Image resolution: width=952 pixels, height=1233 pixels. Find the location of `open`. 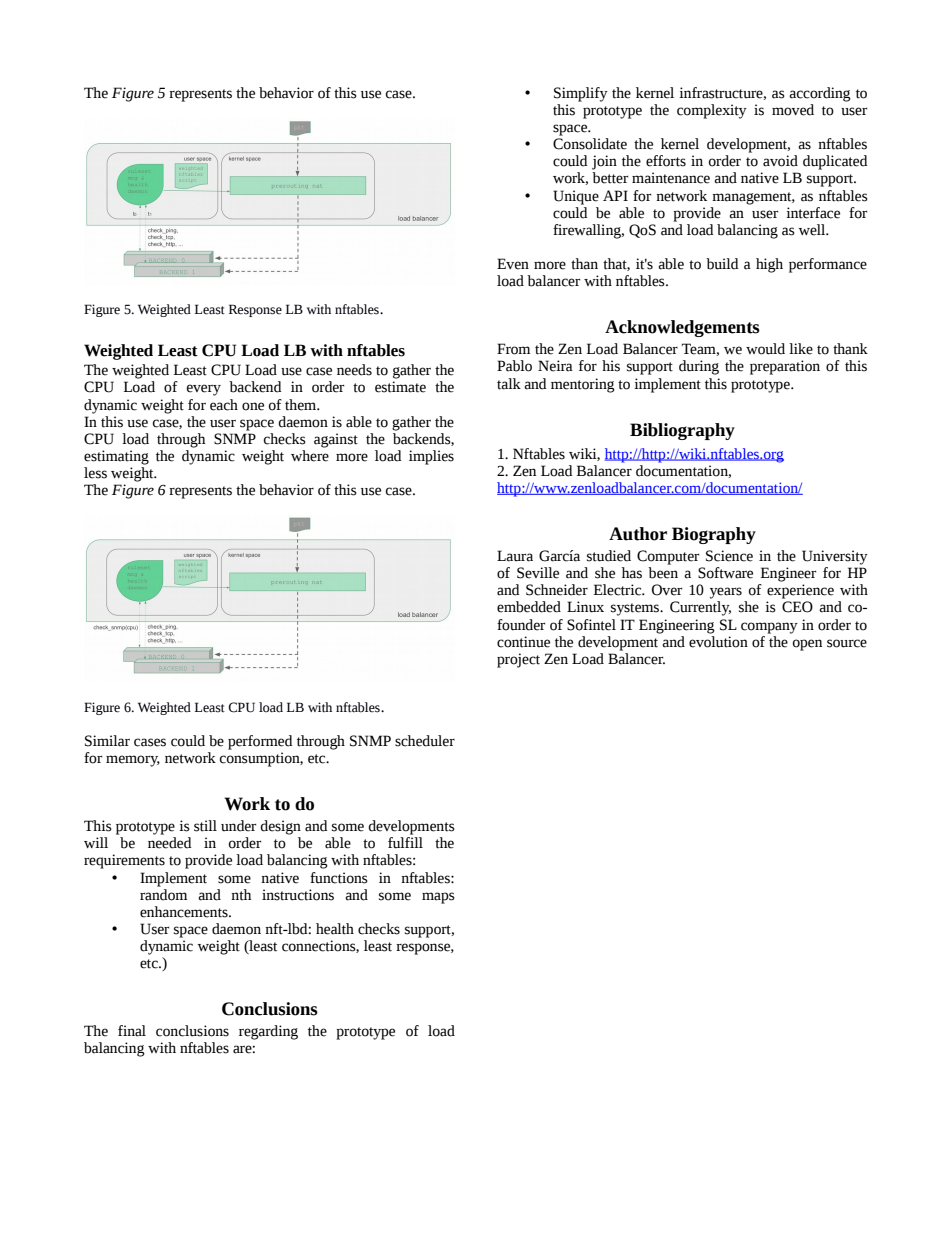

open is located at coordinates (807, 645).
